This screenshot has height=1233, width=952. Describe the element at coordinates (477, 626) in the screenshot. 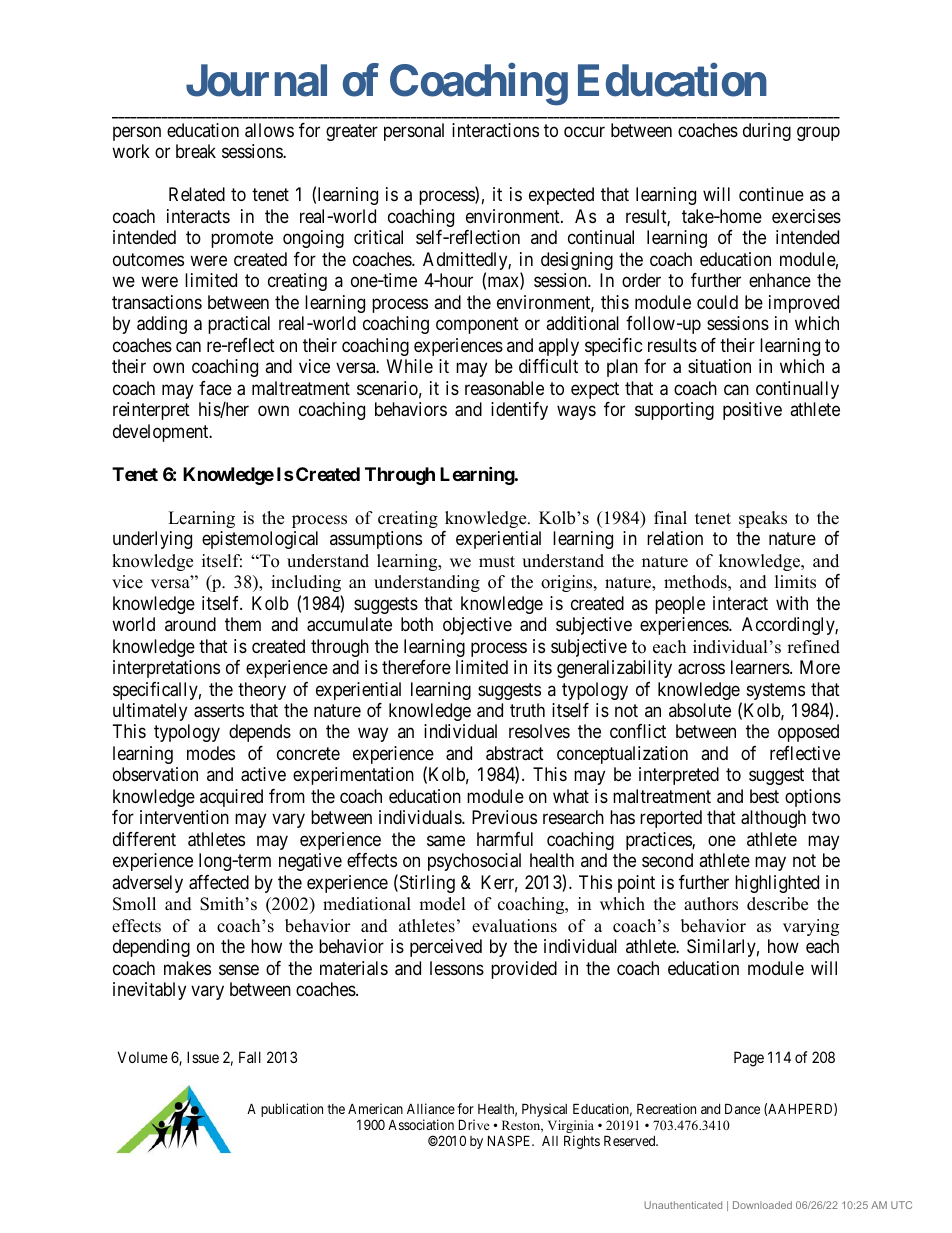

I see `objective` at that location.
